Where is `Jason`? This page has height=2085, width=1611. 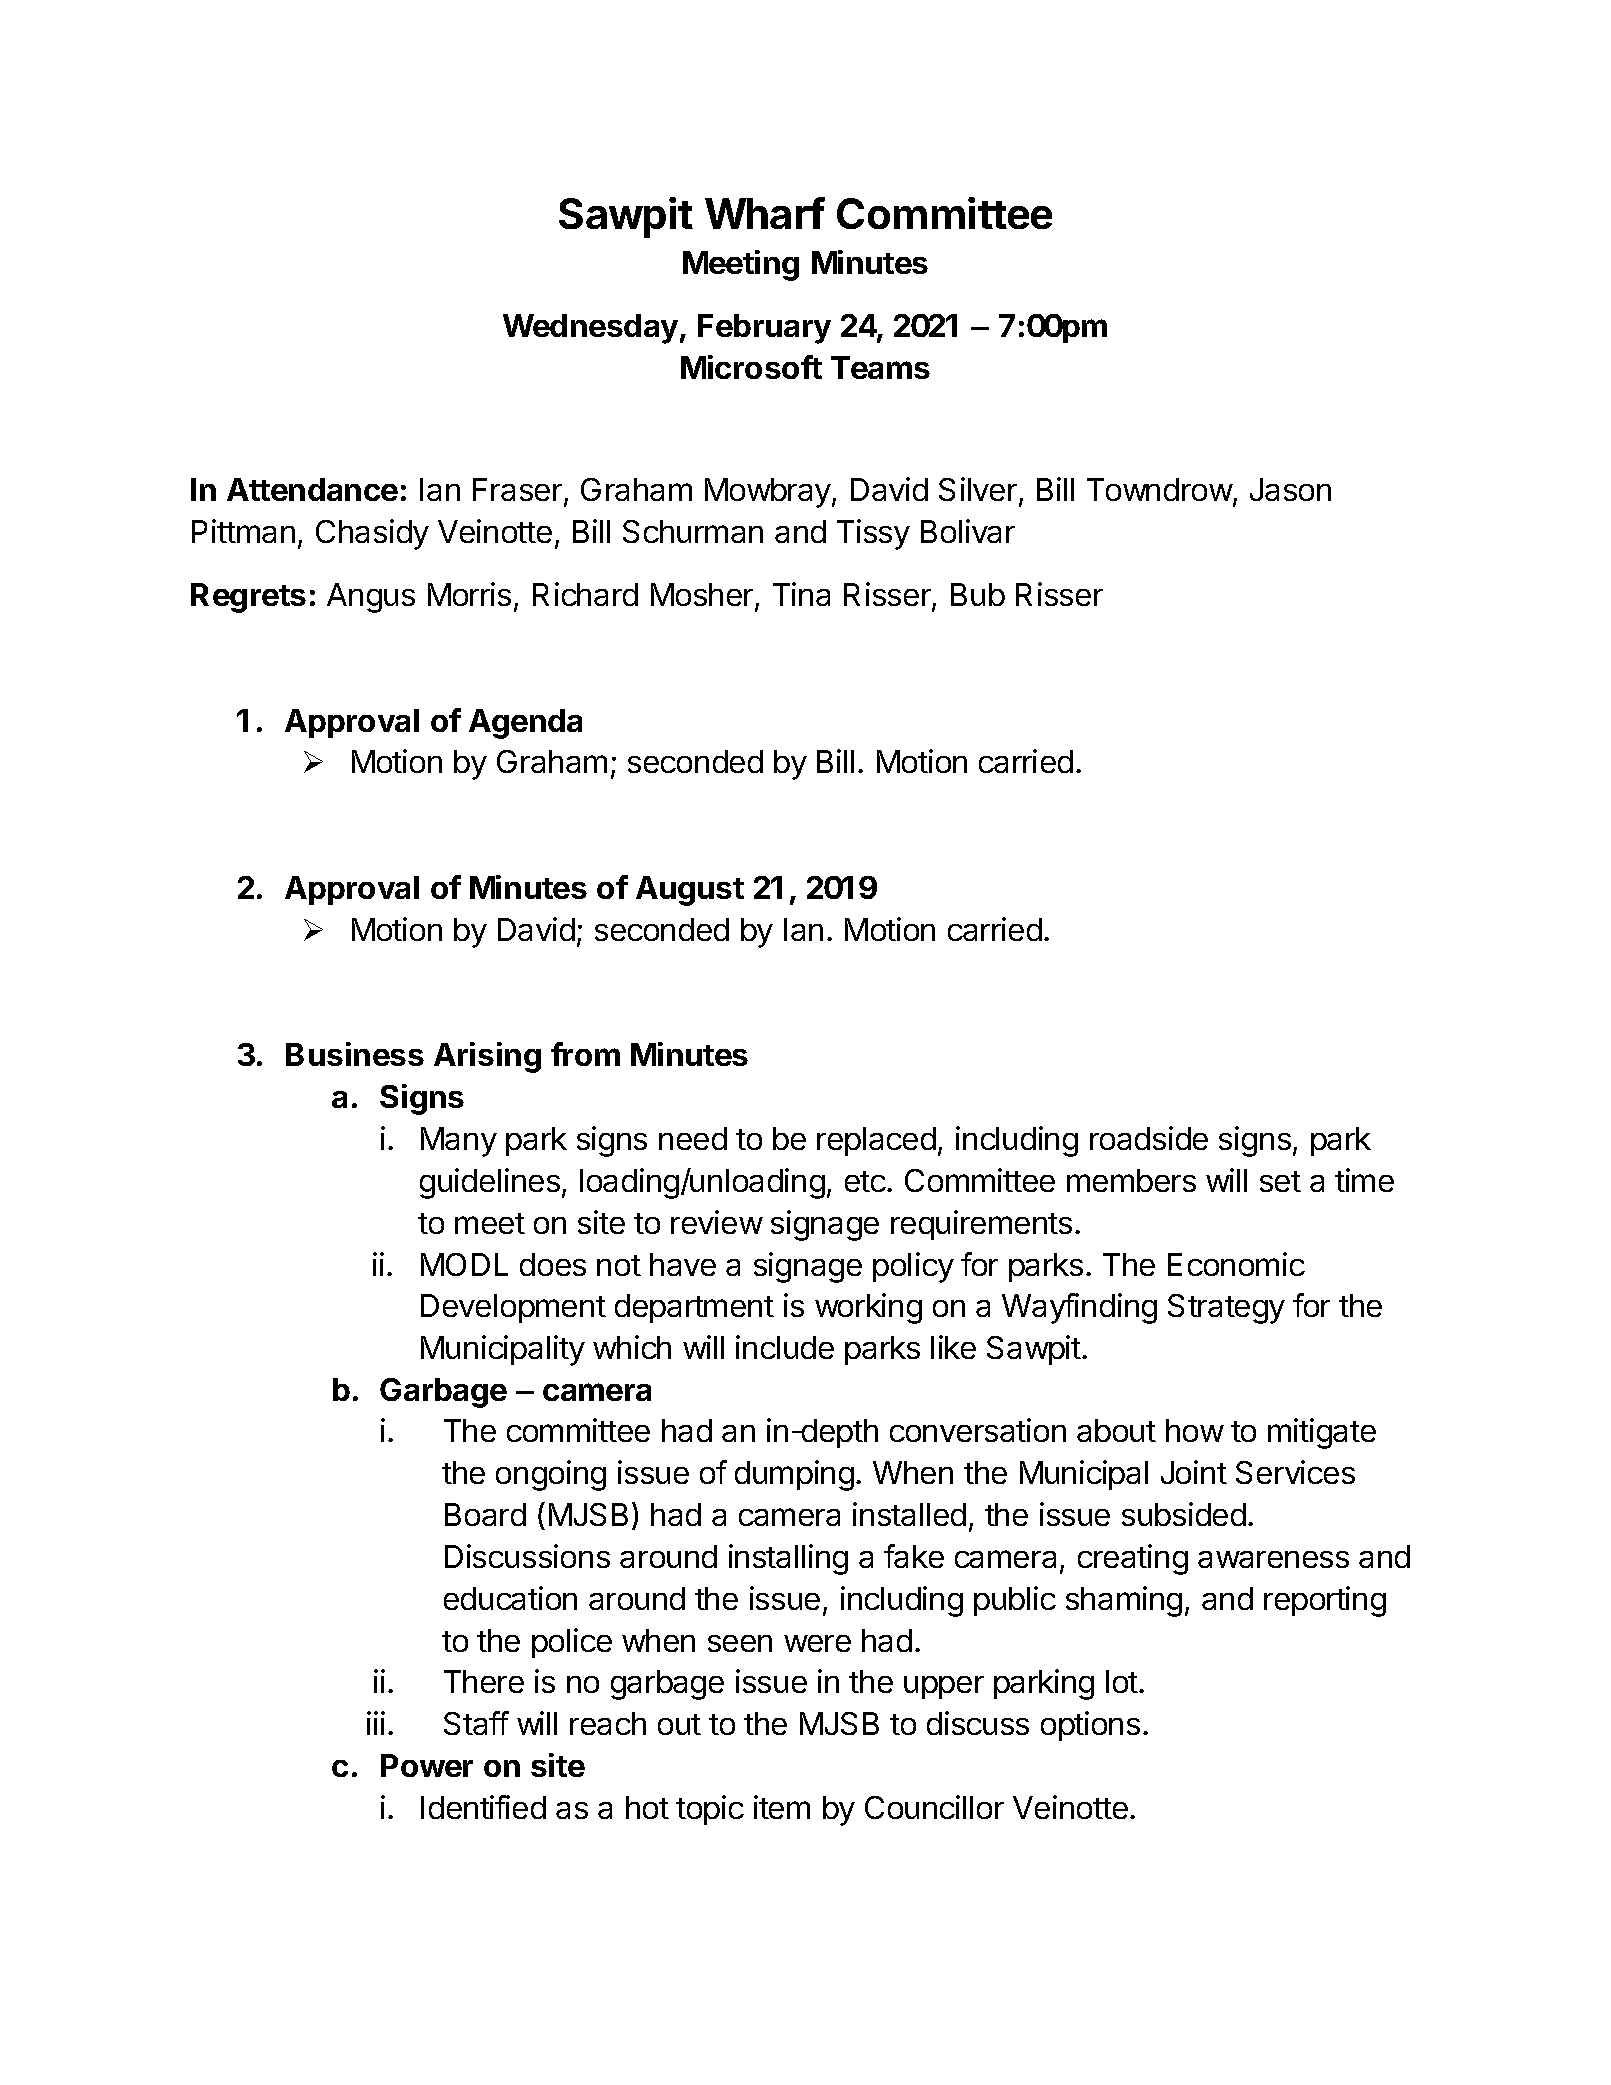 Jason is located at coordinates (1290, 489).
